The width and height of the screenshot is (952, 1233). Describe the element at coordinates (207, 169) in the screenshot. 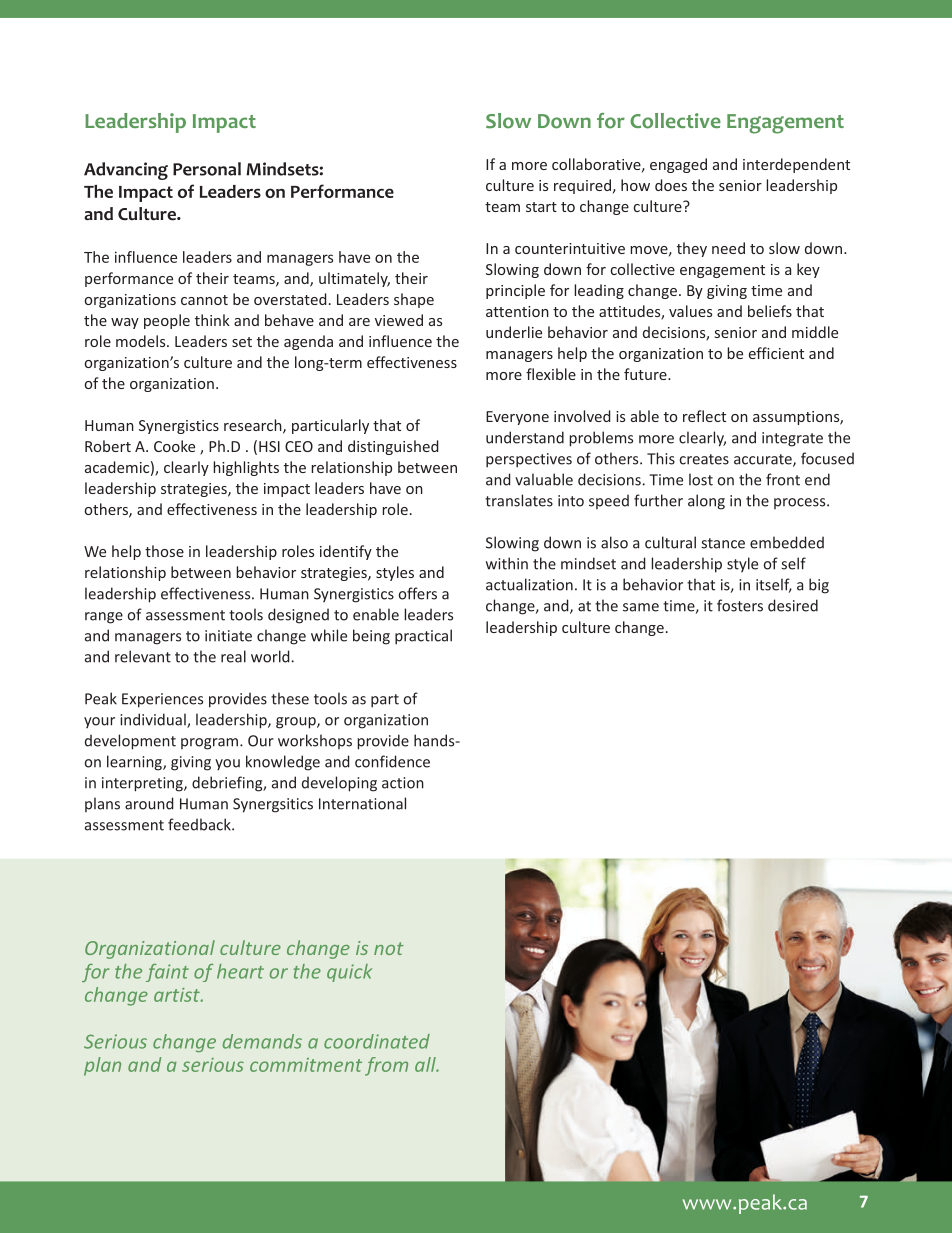

I see `Personal` at that location.
